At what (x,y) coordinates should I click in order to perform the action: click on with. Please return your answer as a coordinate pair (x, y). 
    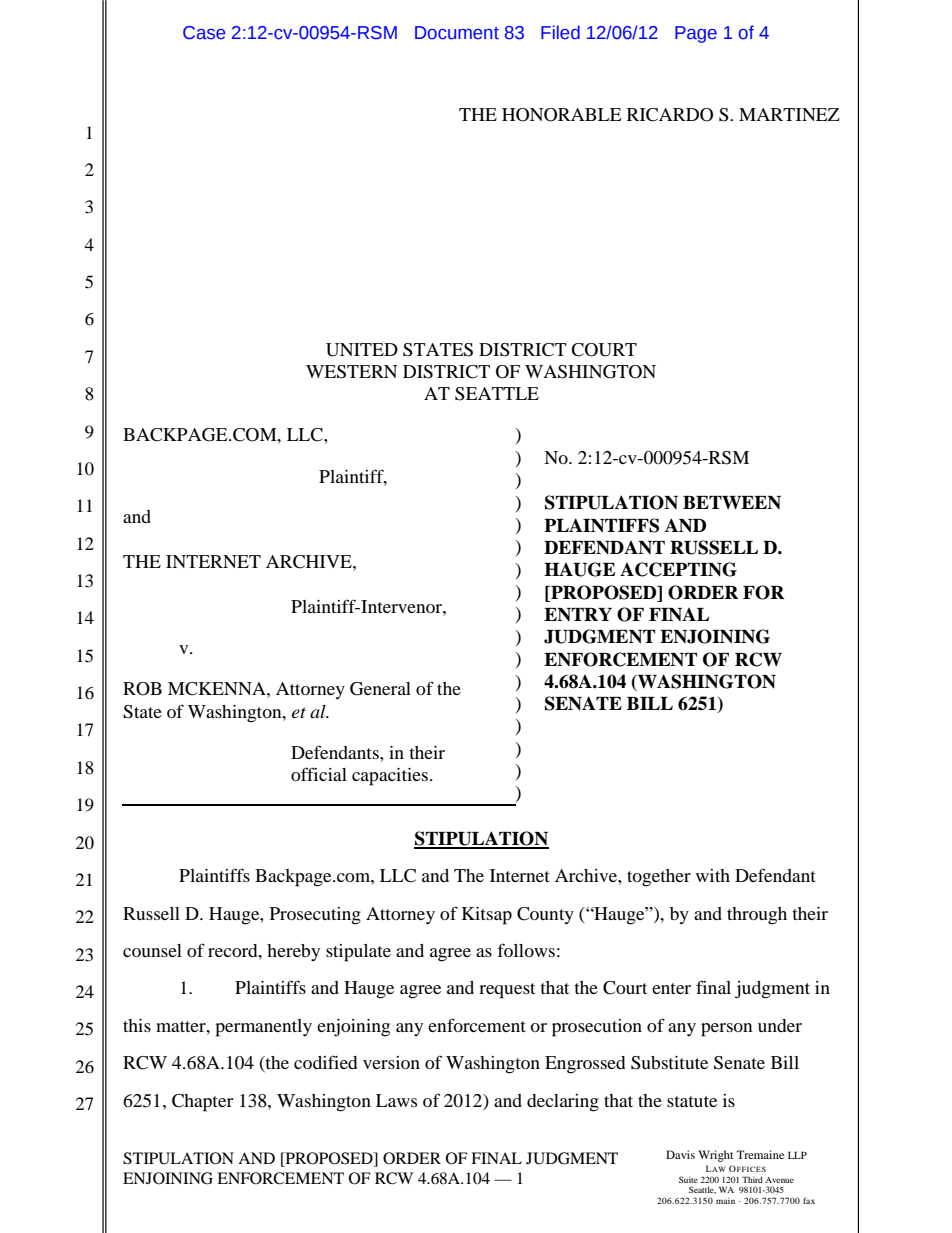
    Looking at the image, I should click on (713, 875).
